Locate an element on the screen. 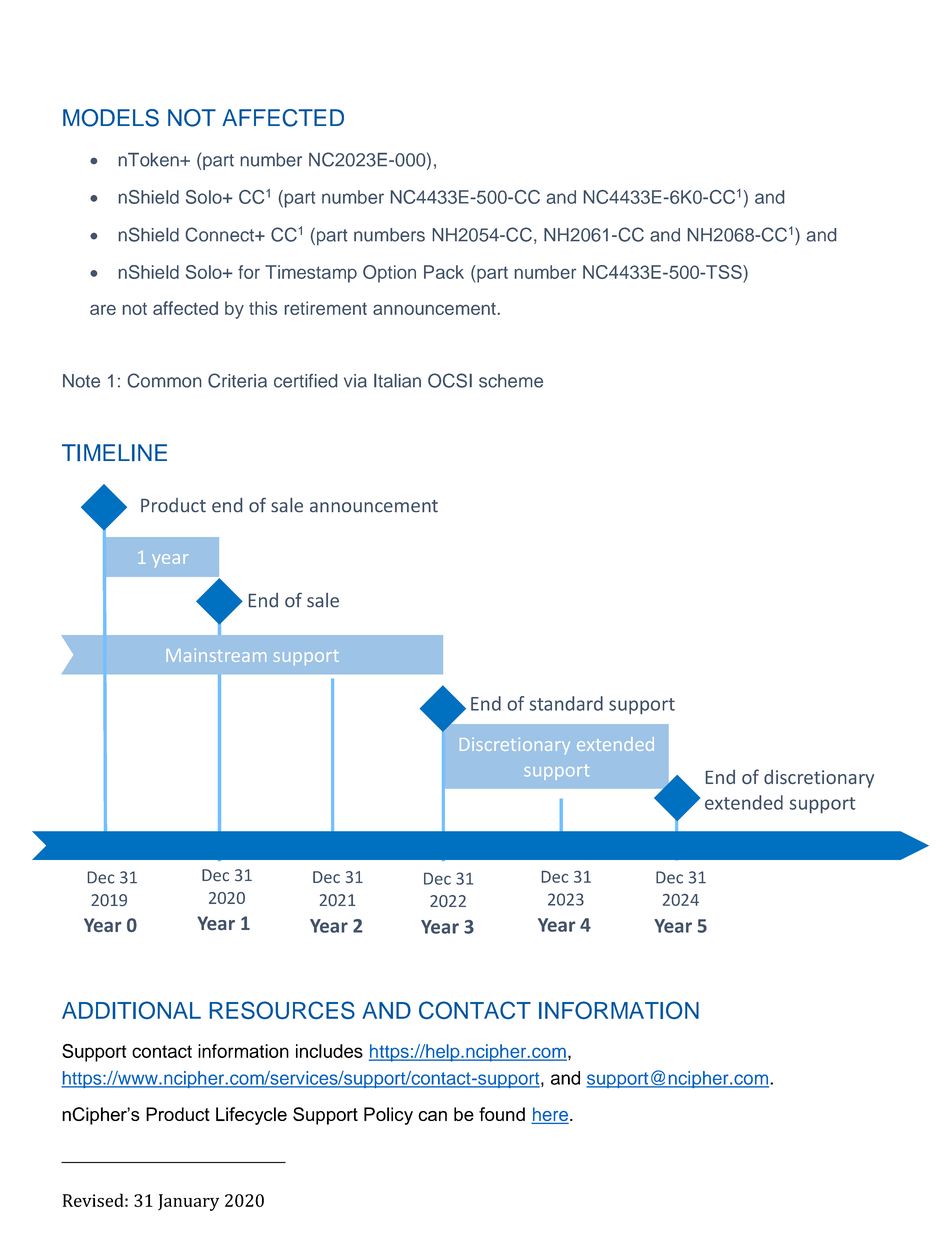 The width and height of the screenshot is (952, 1233). scheme is located at coordinates (511, 381).
